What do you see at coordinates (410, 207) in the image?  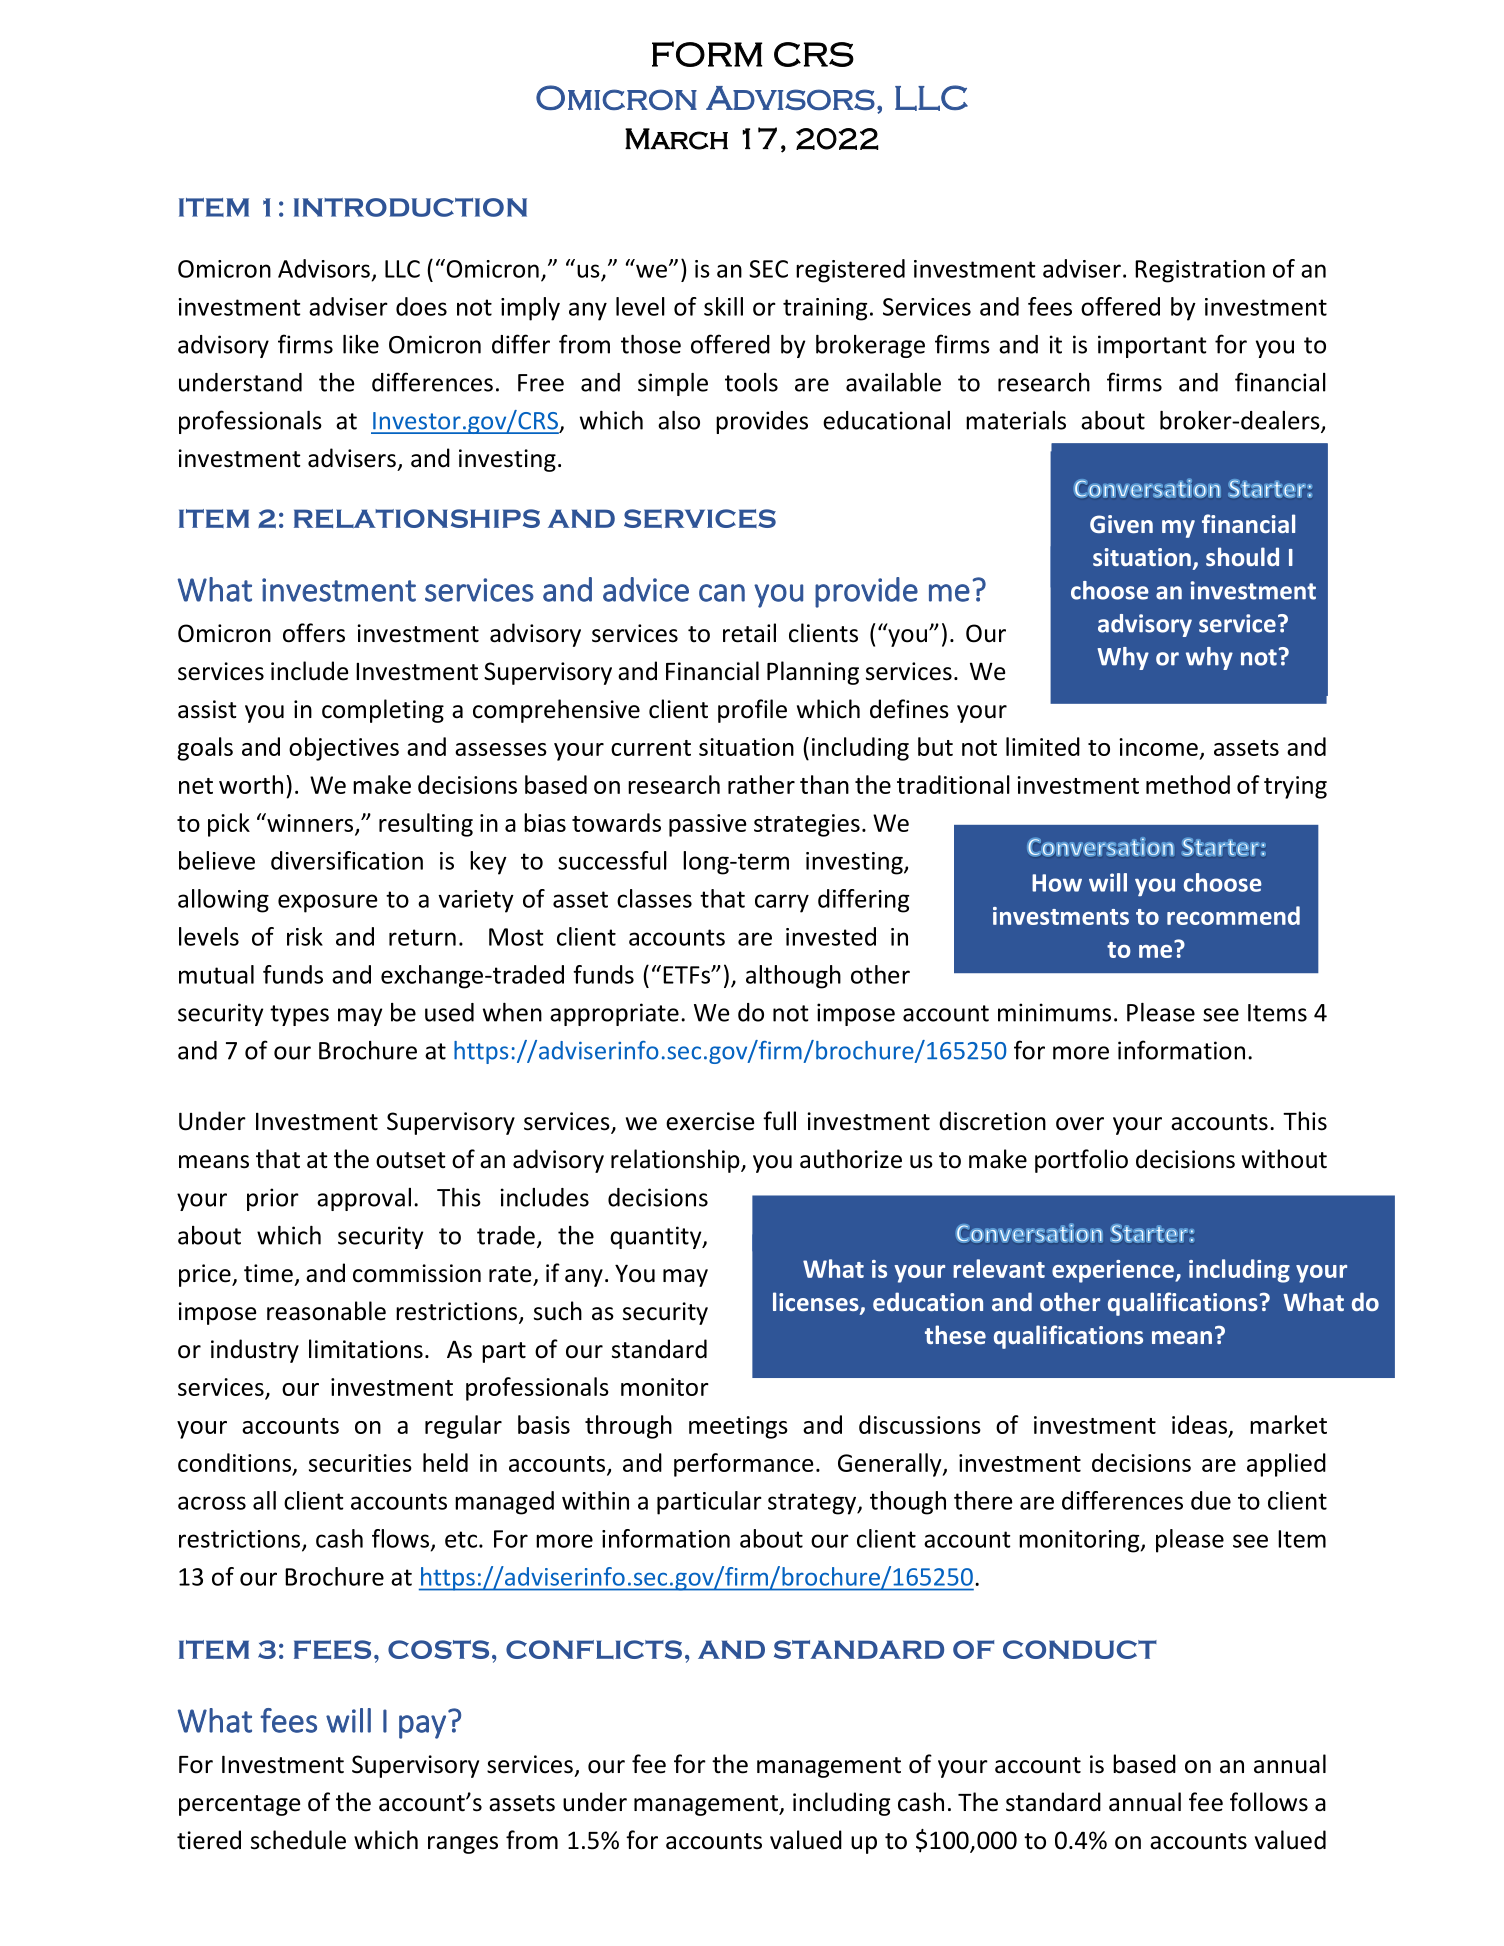 I see `INTRODUCTION` at bounding box center [410, 207].
